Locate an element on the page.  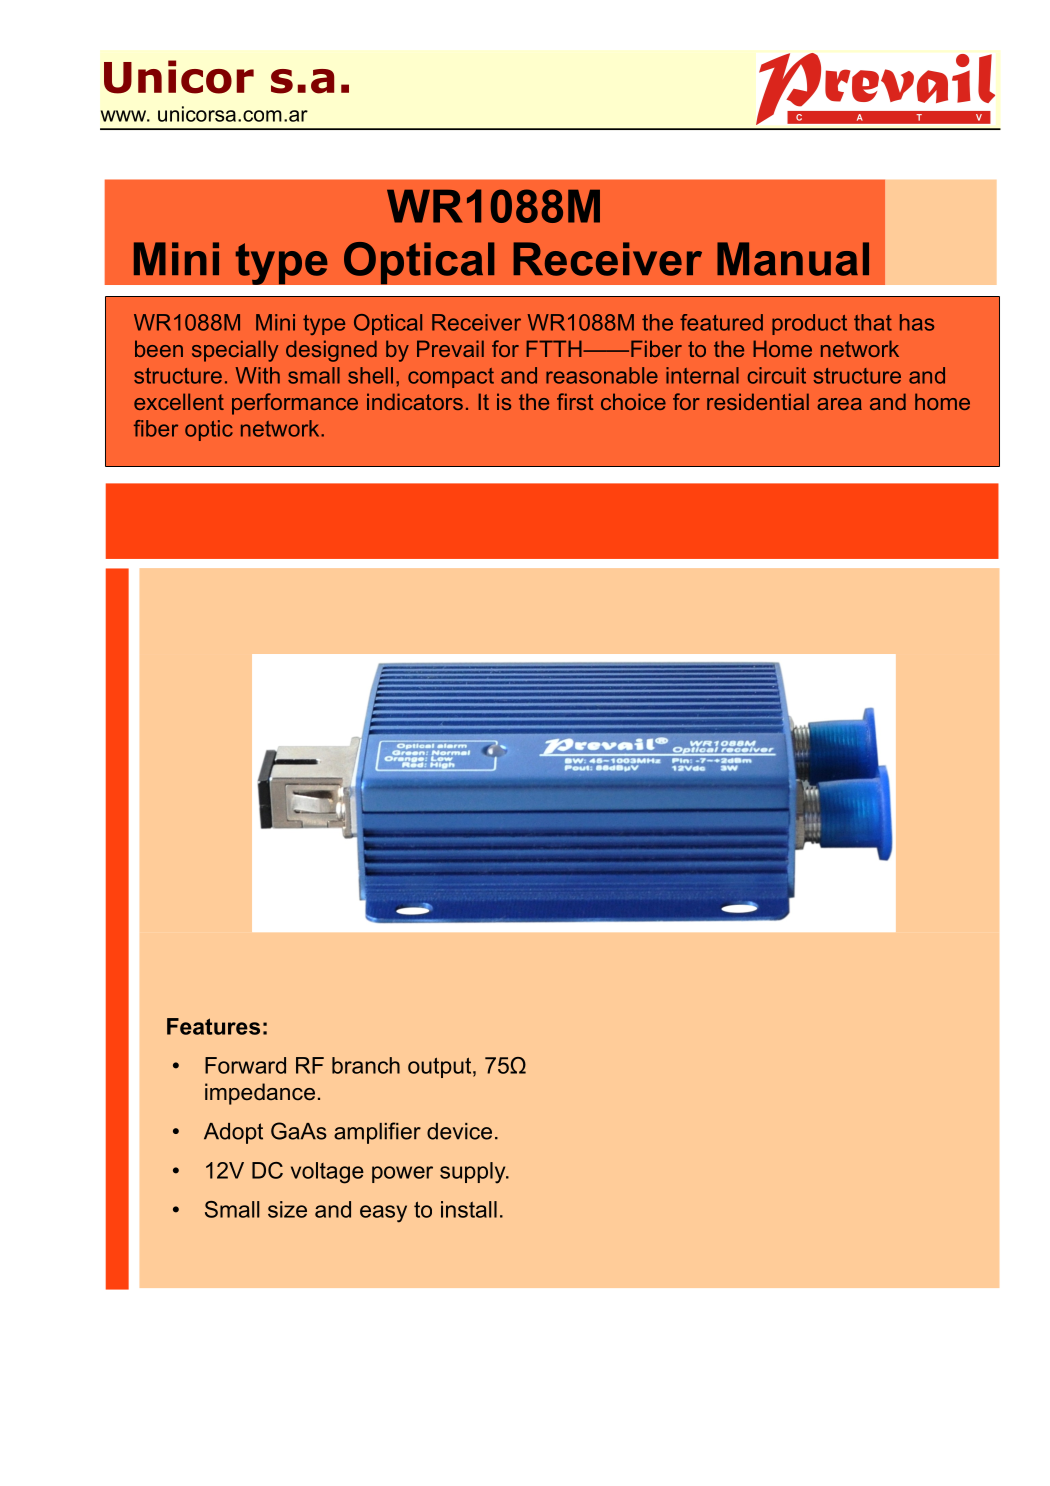
device is located at coordinates (459, 1131).
